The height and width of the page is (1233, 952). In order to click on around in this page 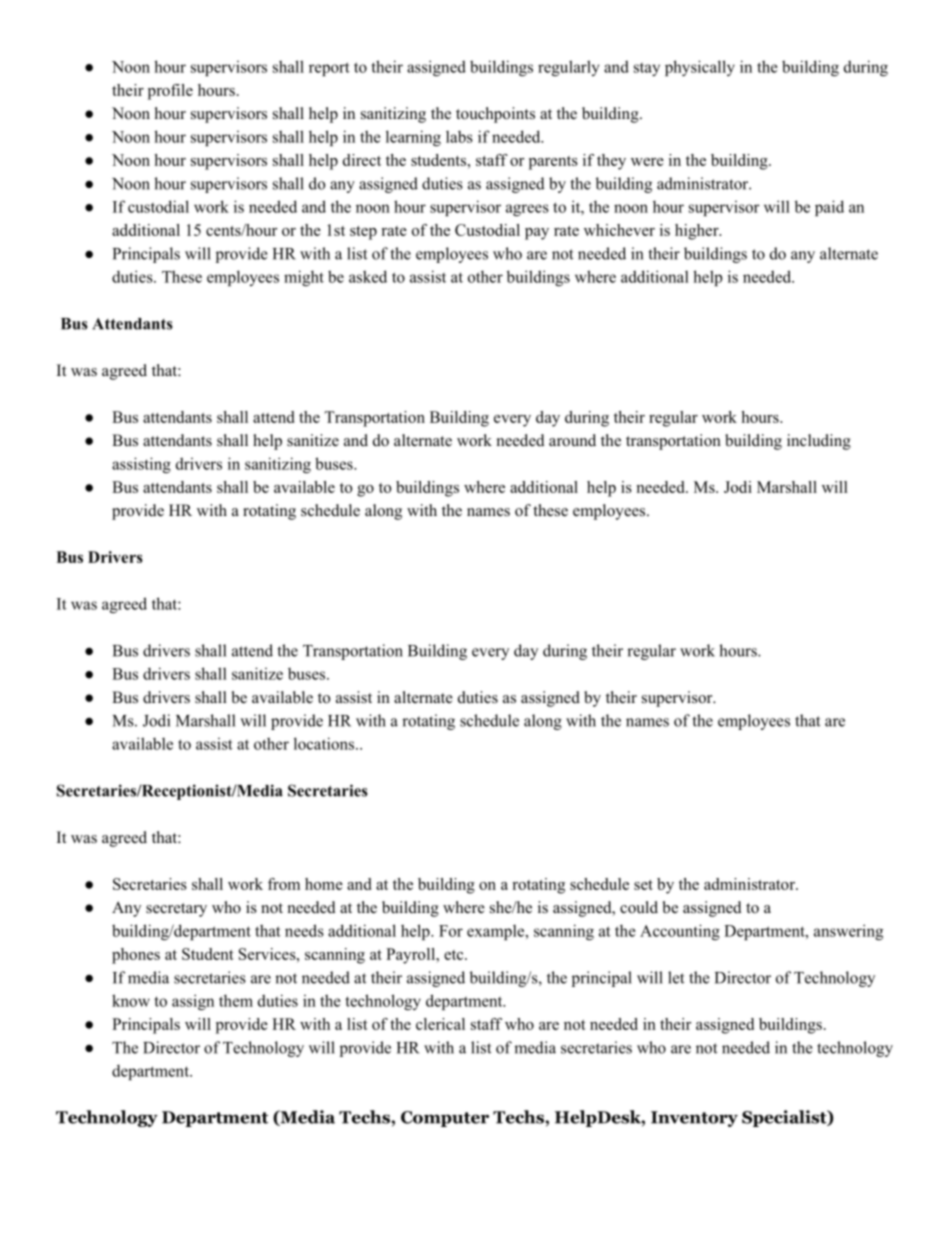, I will do `click(572, 440)`.
